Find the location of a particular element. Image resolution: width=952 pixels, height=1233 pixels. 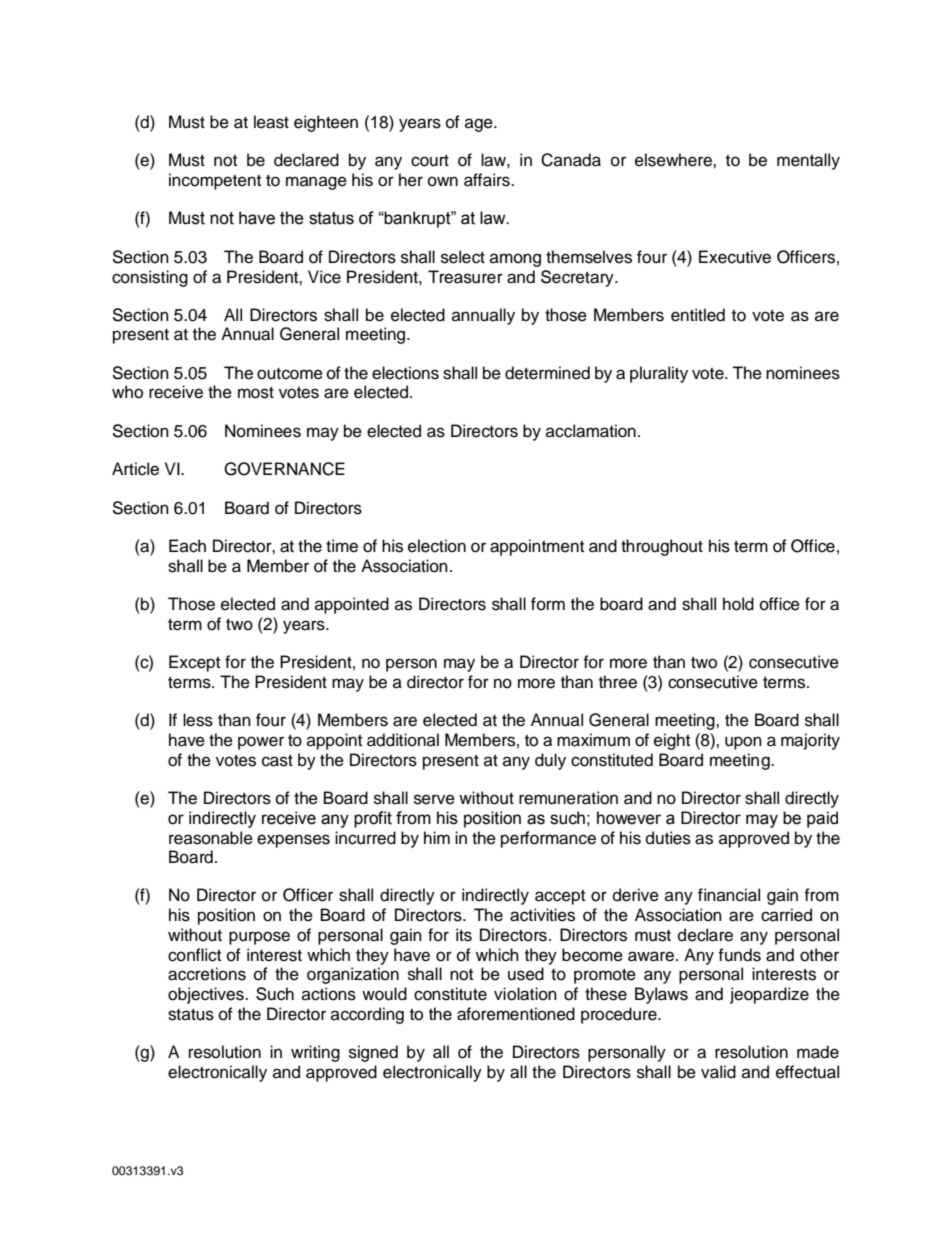

GOVERNANCE is located at coordinates (284, 469).
